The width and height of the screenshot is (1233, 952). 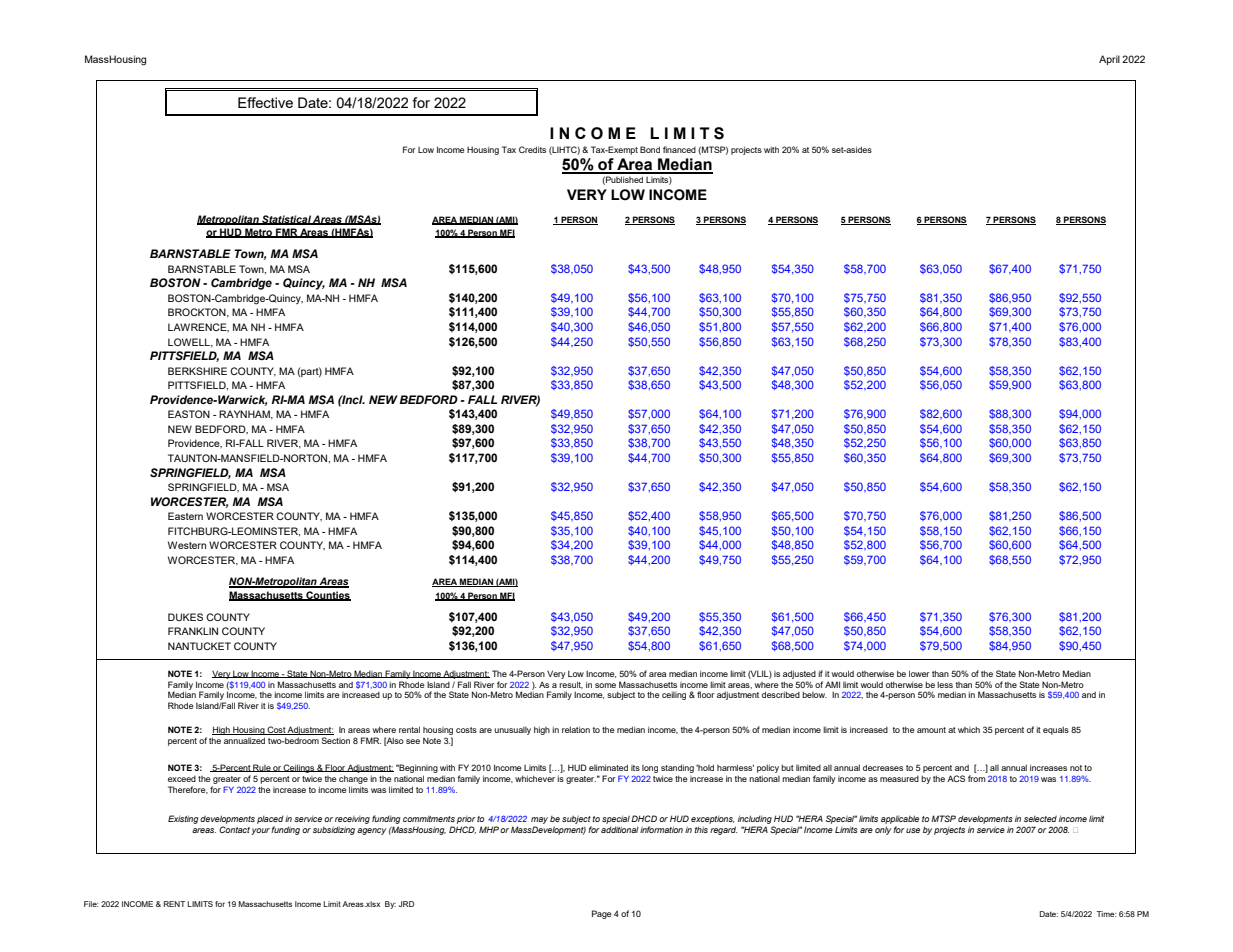 I want to click on Page, so click(x=602, y=914).
